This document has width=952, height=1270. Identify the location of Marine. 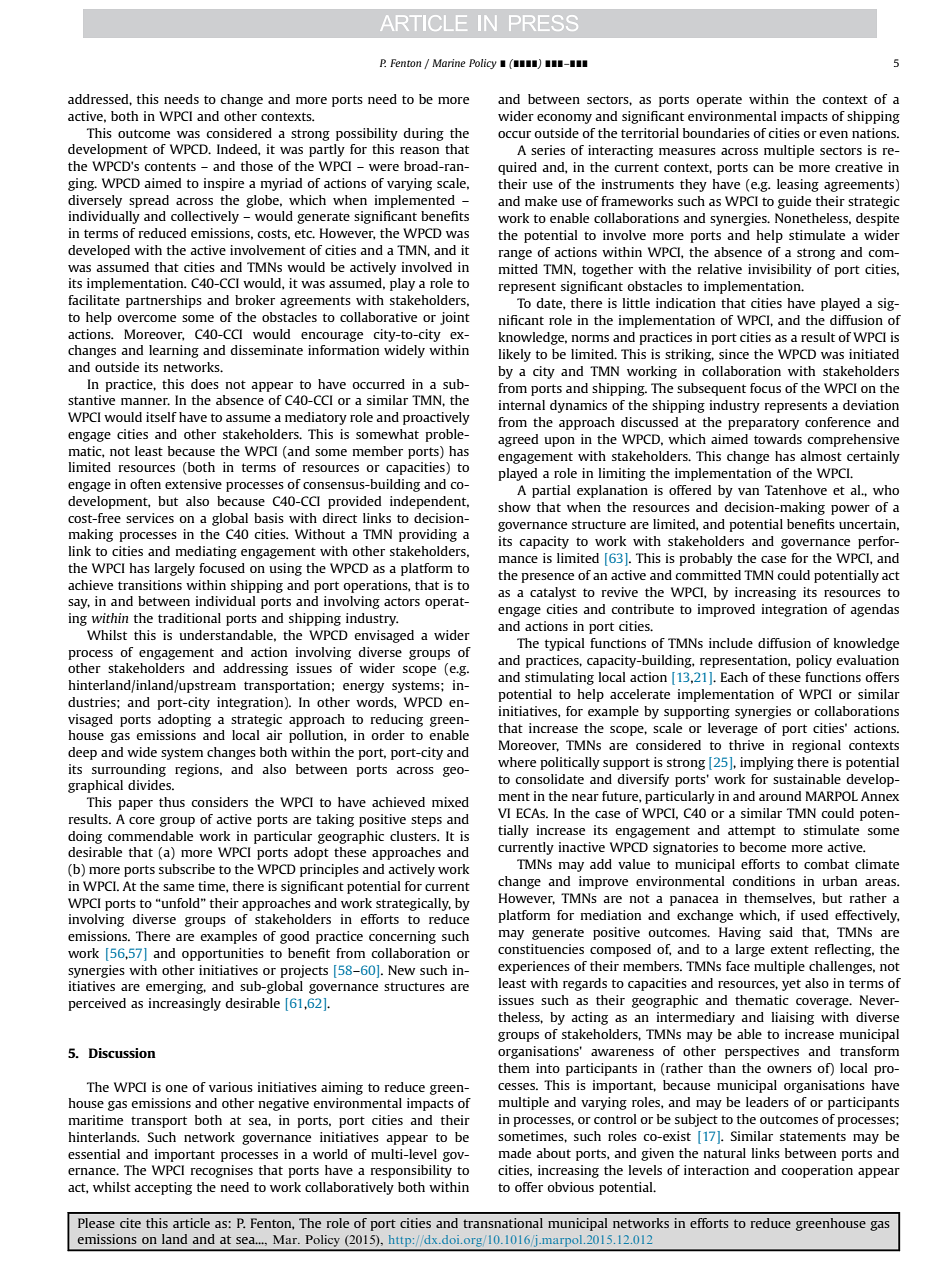
(449, 63).
